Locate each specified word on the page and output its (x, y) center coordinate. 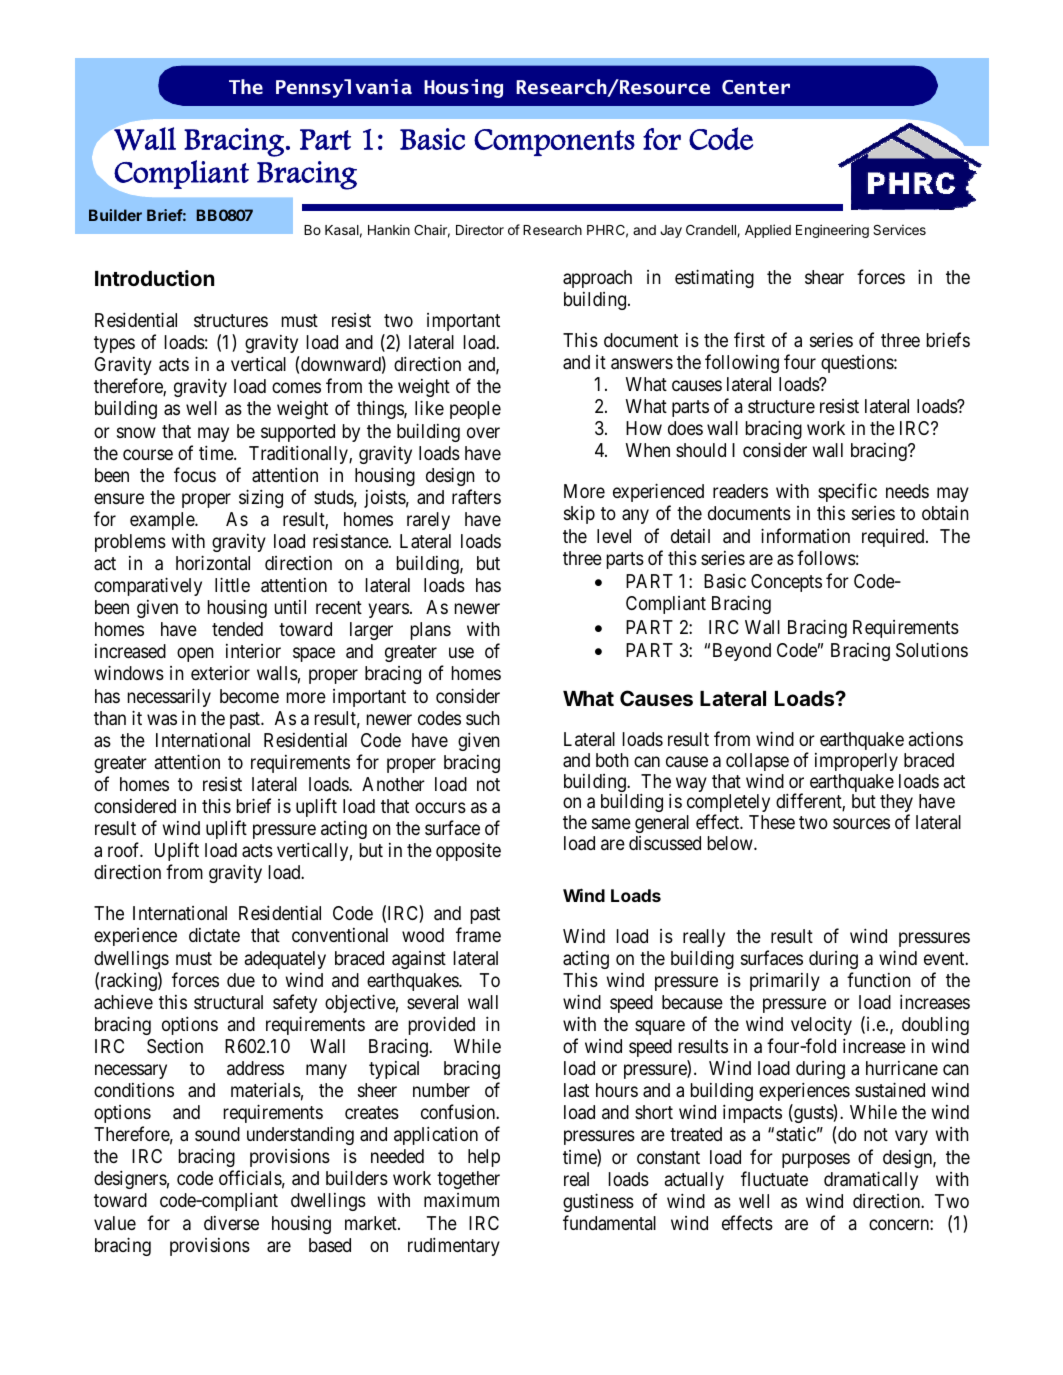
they (896, 805)
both (612, 760)
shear (824, 277)
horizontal (213, 563)
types (114, 344)
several (432, 1002)
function (879, 979)
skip (579, 515)
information (805, 535)
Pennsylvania (344, 88)
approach (597, 279)
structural (228, 1002)
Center (756, 87)
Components (554, 142)
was (162, 720)
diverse (231, 1223)
